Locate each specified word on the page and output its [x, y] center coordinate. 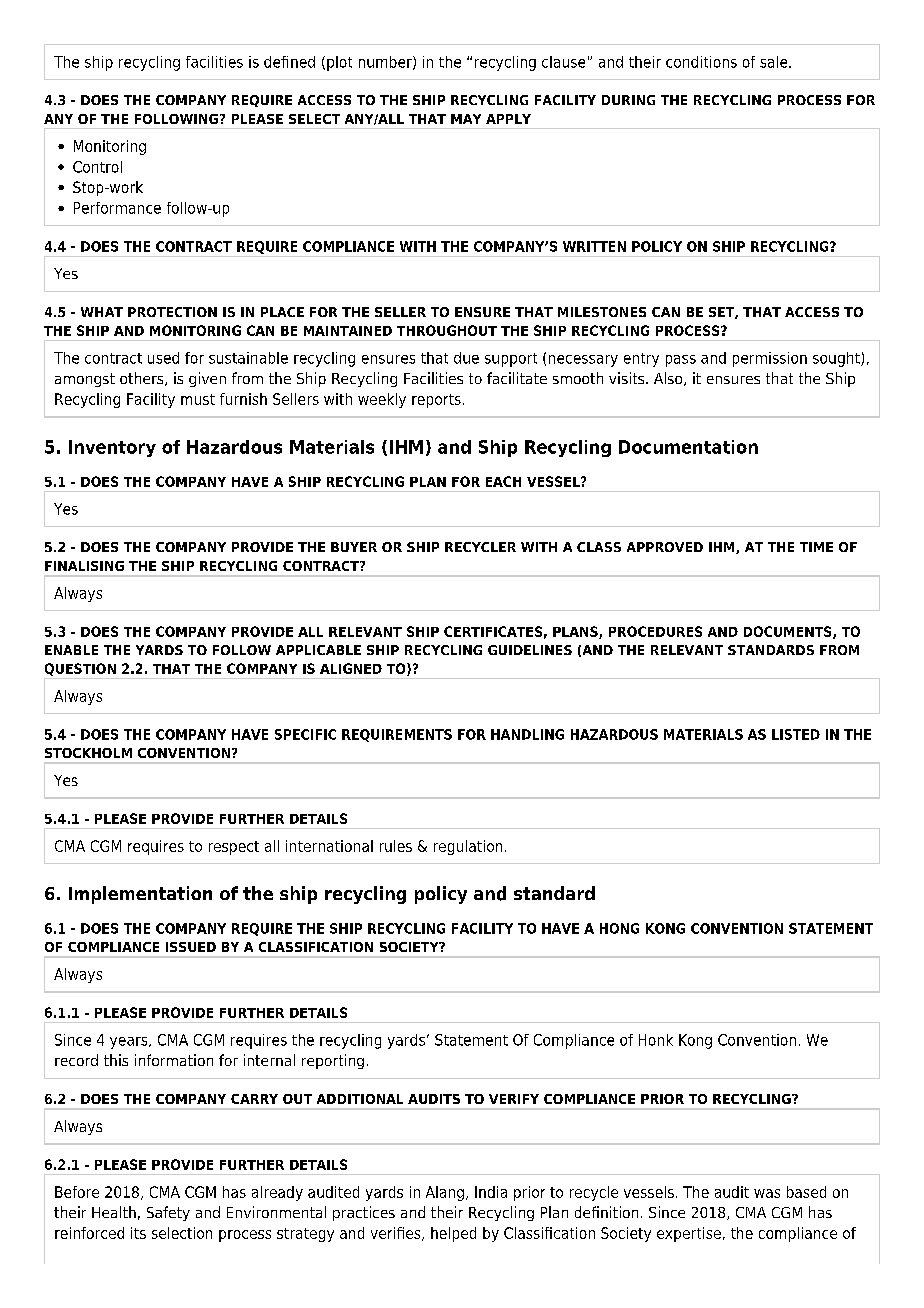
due [466, 358]
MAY [466, 119]
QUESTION [80, 669]
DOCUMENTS [789, 632]
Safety [168, 1213]
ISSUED [191, 947]
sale [775, 62]
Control [97, 167]
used [163, 358]
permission [770, 359]
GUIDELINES [530, 650]
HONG [619, 928]
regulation [468, 847]
